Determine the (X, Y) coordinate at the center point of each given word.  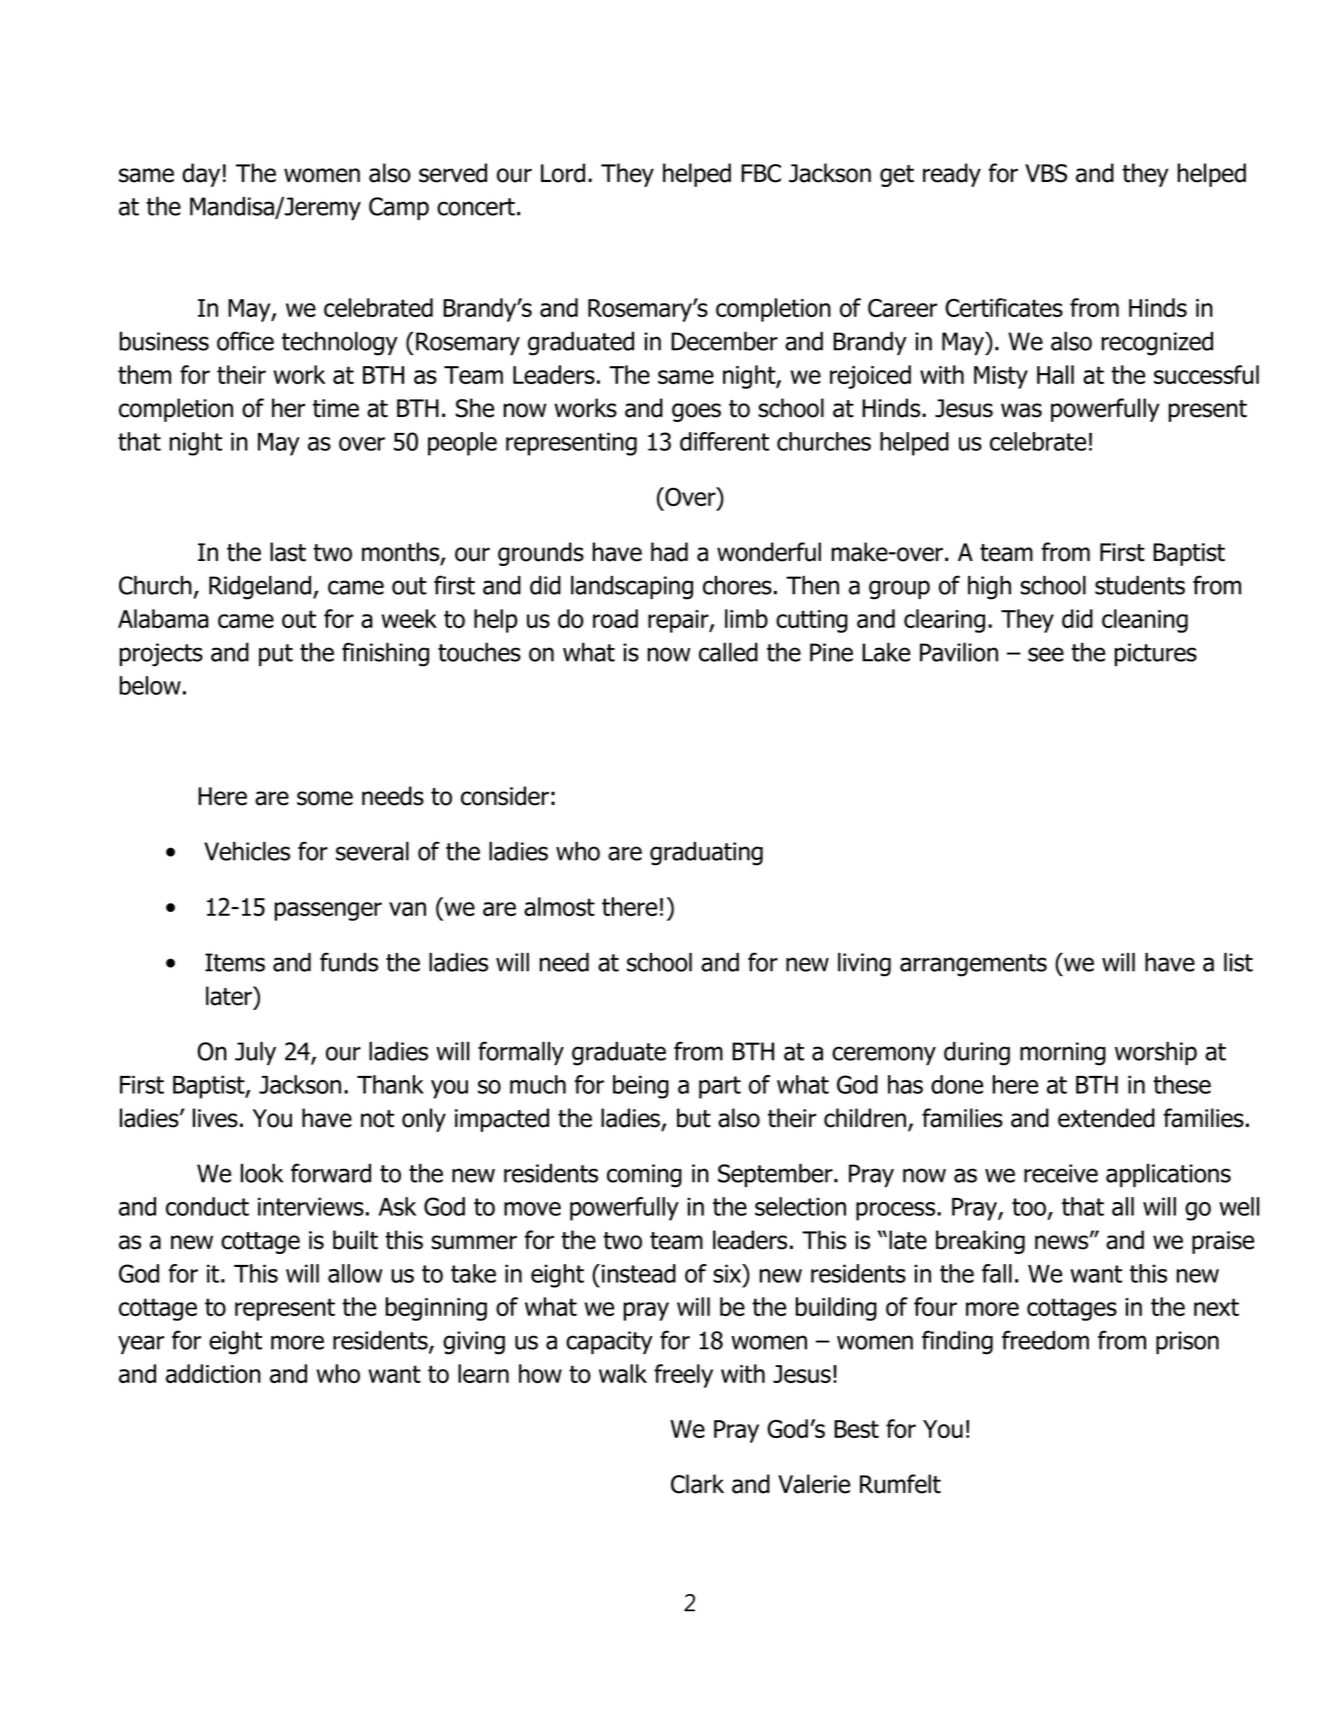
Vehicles (247, 851)
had (669, 552)
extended (1106, 1118)
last (288, 552)
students (1140, 585)
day (201, 175)
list (1238, 962)
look (262, 1173)
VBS (1046, 173)
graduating (706, 854)
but (694, 1118)
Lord (563, 173)
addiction (213, 1373)
